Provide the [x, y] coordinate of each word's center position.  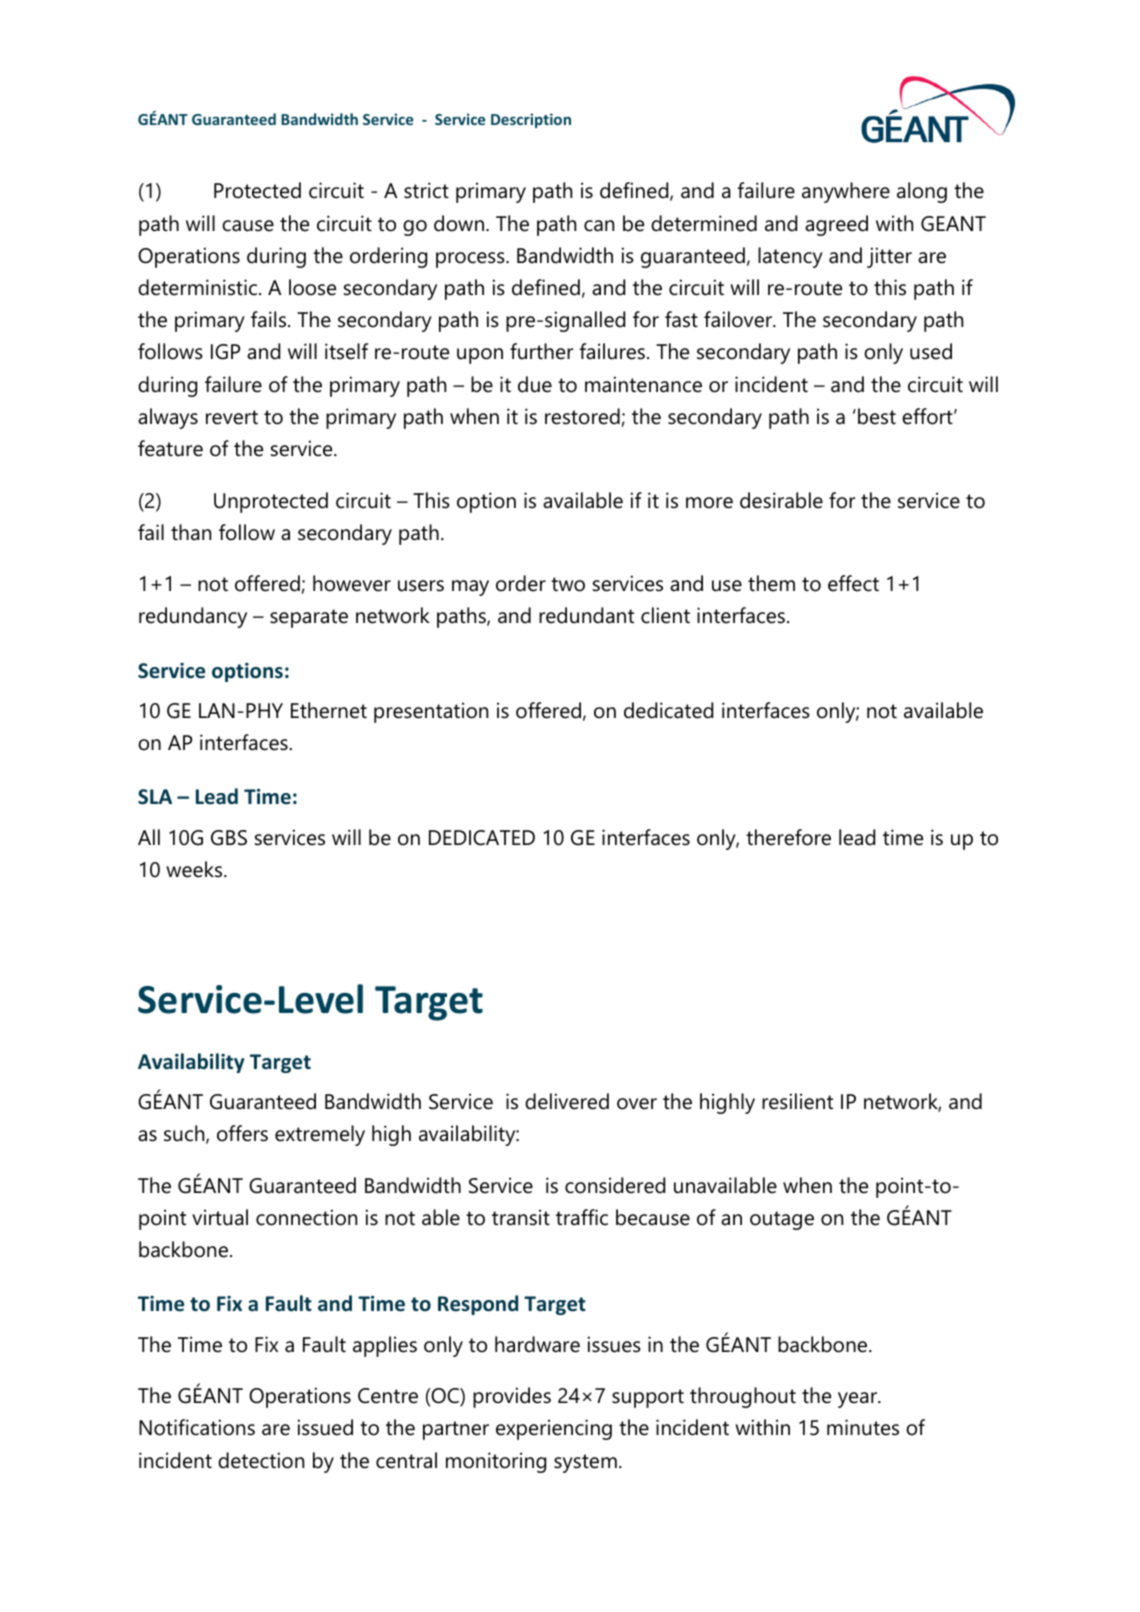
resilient [797, 1101]
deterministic [199, 287]
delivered [567, 1101]
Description [531, 120]
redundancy [193, 617]
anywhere [846, 192]
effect [853, 583]
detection [261, 1460]
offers [242, 1133]
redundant [586, 615]
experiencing [554, 1429]
